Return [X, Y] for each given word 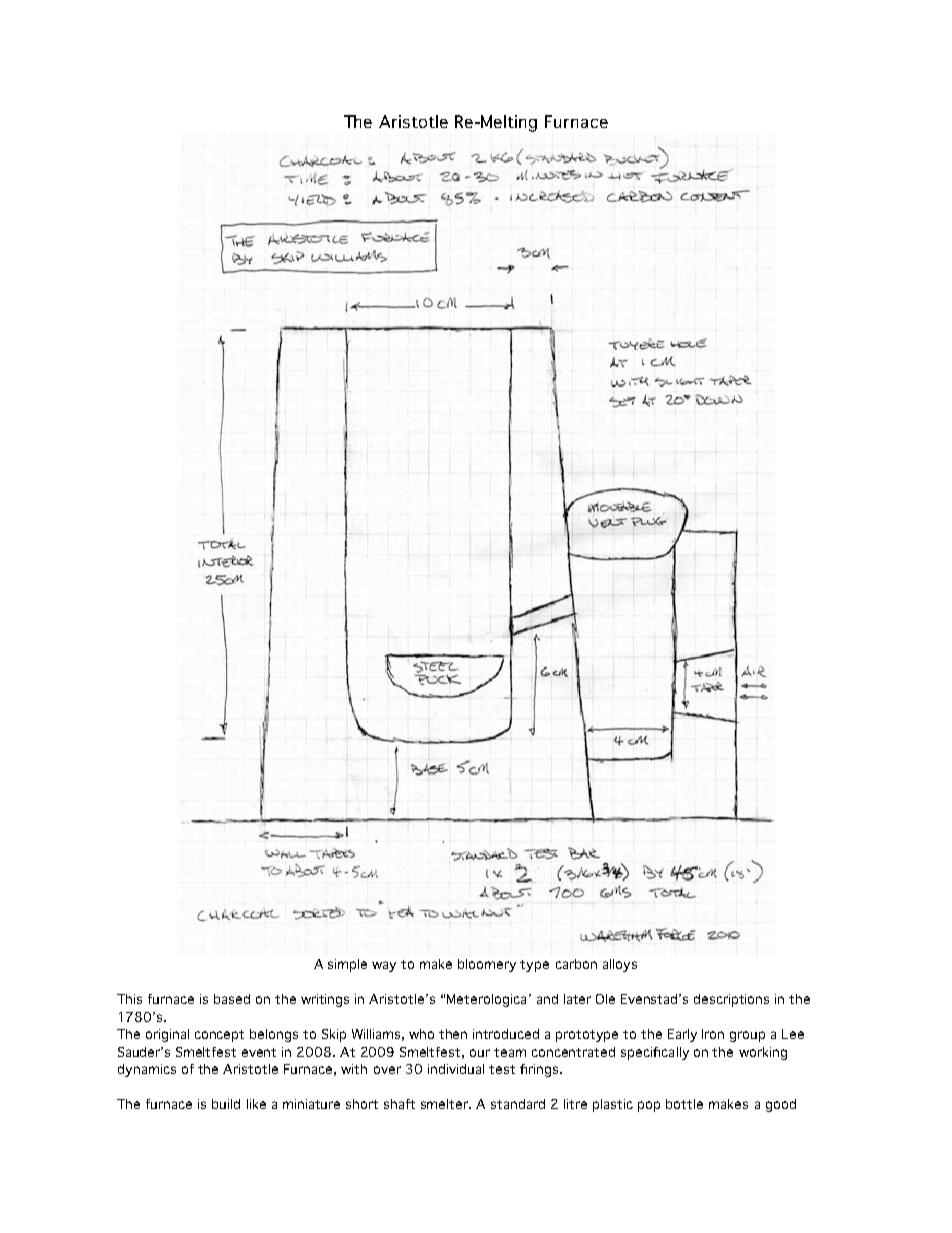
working [763, 1053]
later [577, 999]
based [232, 999]
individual [456, 1069]
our [480, 1053]
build [226, 1104]
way [384, 966]
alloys [620, 965]
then [453, 1034]
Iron [713, 1034]
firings [540, 1070]
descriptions [731, 1000]
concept [219, 1036]
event [259, 1052]
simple [347, 965]
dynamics [147, 1070]
